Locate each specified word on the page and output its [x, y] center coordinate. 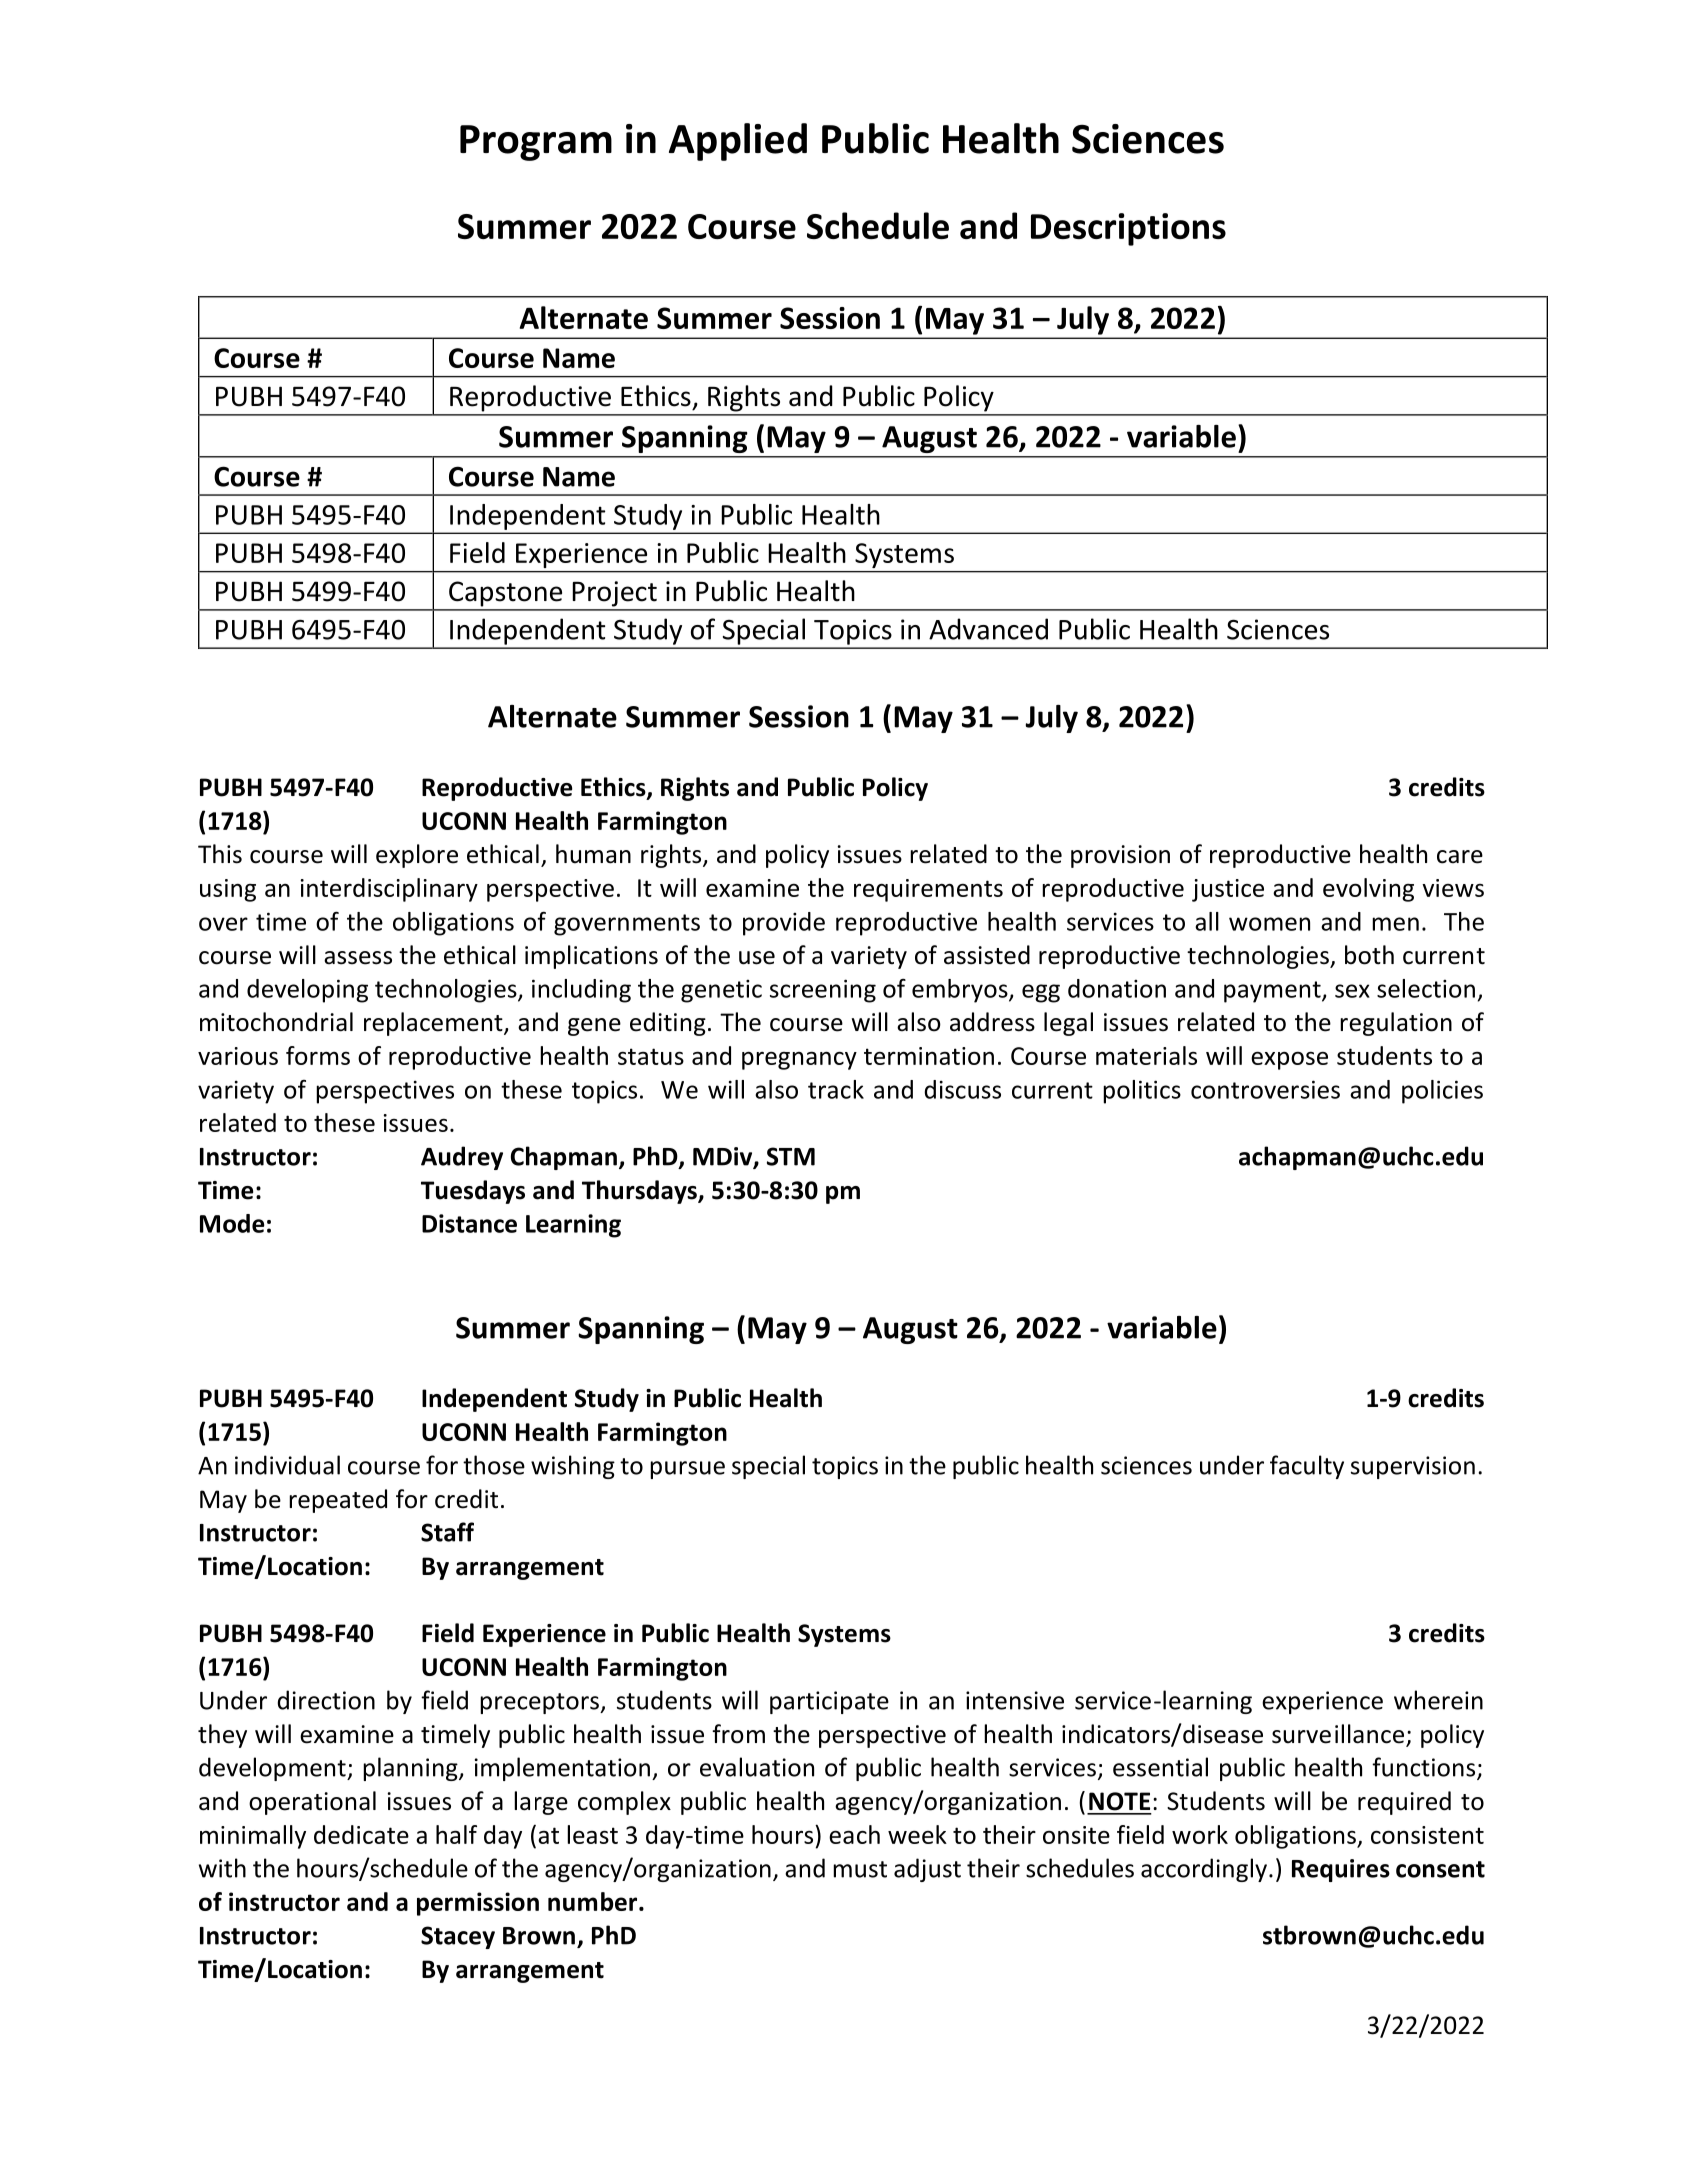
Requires [1341, 1870]
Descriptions [1128, 229]
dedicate [361, 1834]
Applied [738, 142]
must [860, 1869]
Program [536, 143]
